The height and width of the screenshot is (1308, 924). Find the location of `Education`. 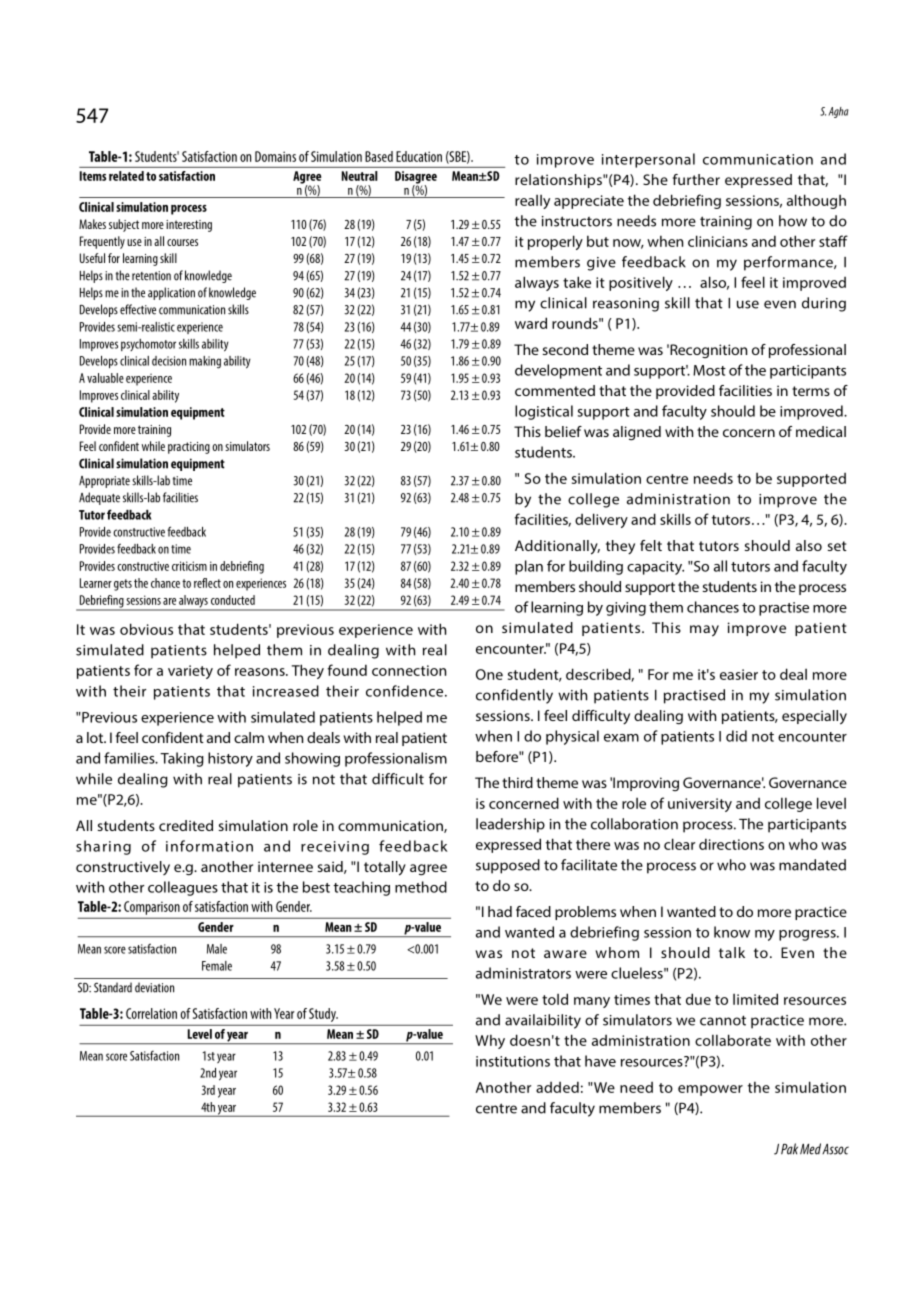

Education is located at coordinates (419, 156).
